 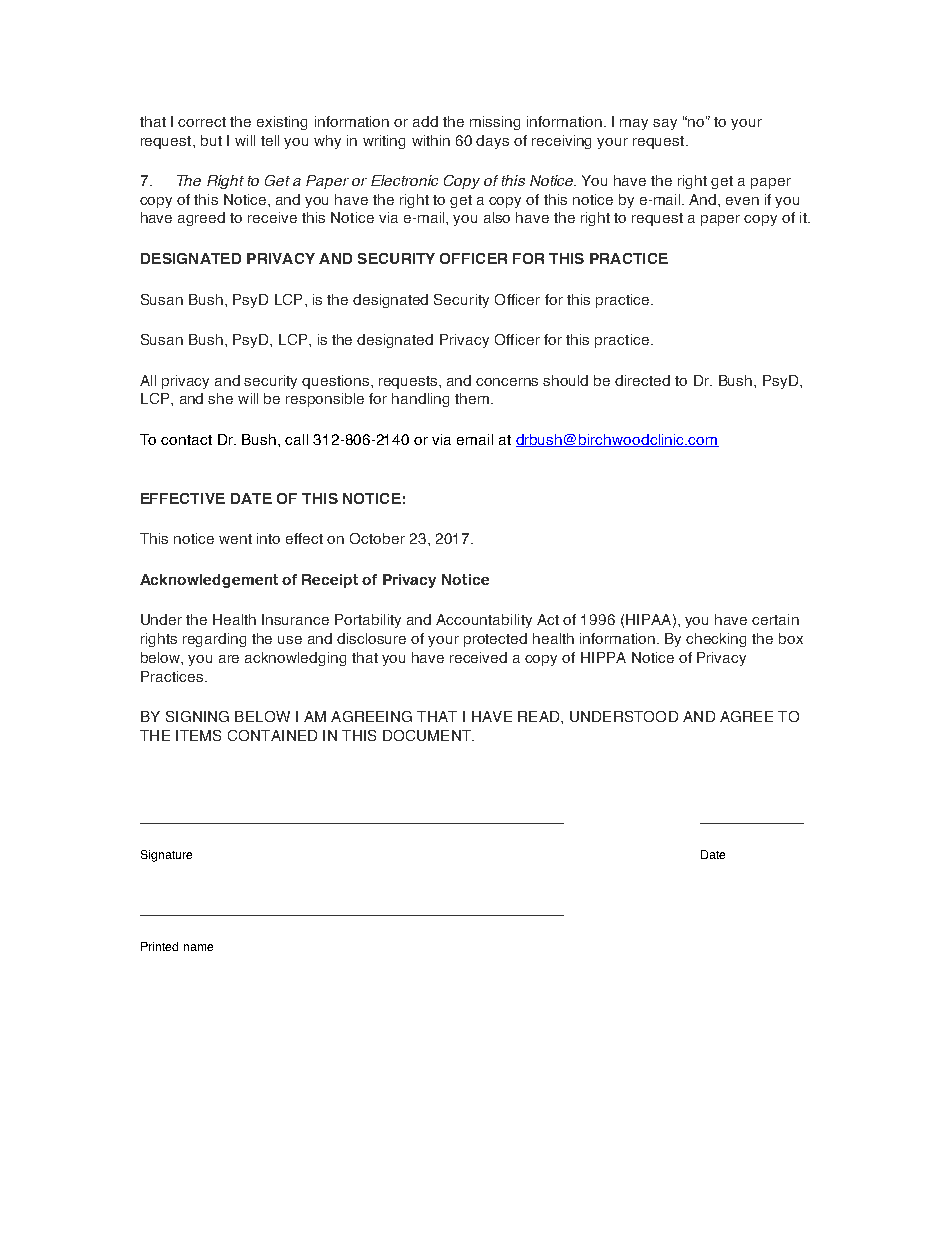 What do you see at coordinates (377, 538) in the page?
I see `October` at bounding box center [377, 538].
